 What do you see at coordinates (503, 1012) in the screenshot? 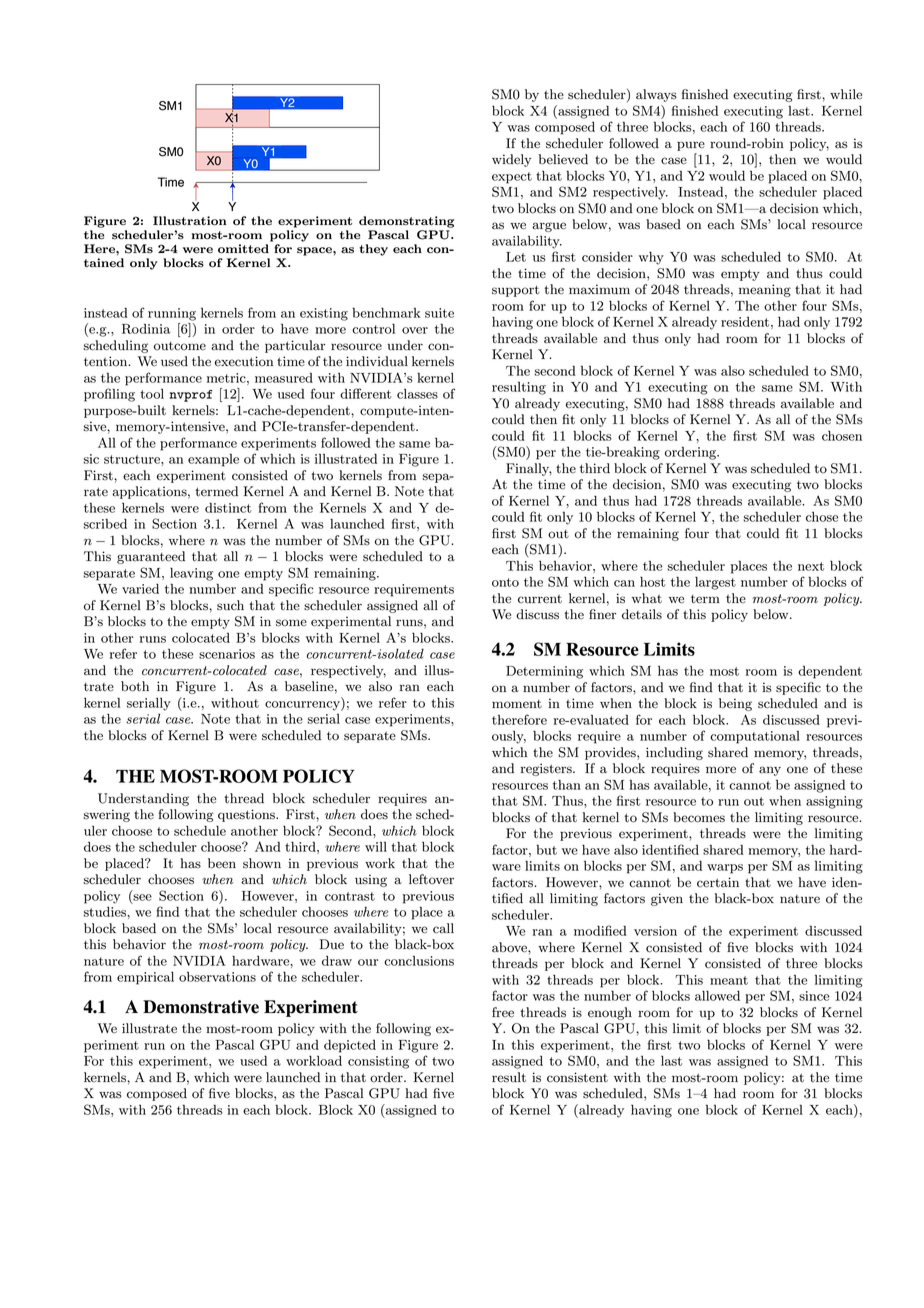
I see `free` at bounding box center [503, 1012].
